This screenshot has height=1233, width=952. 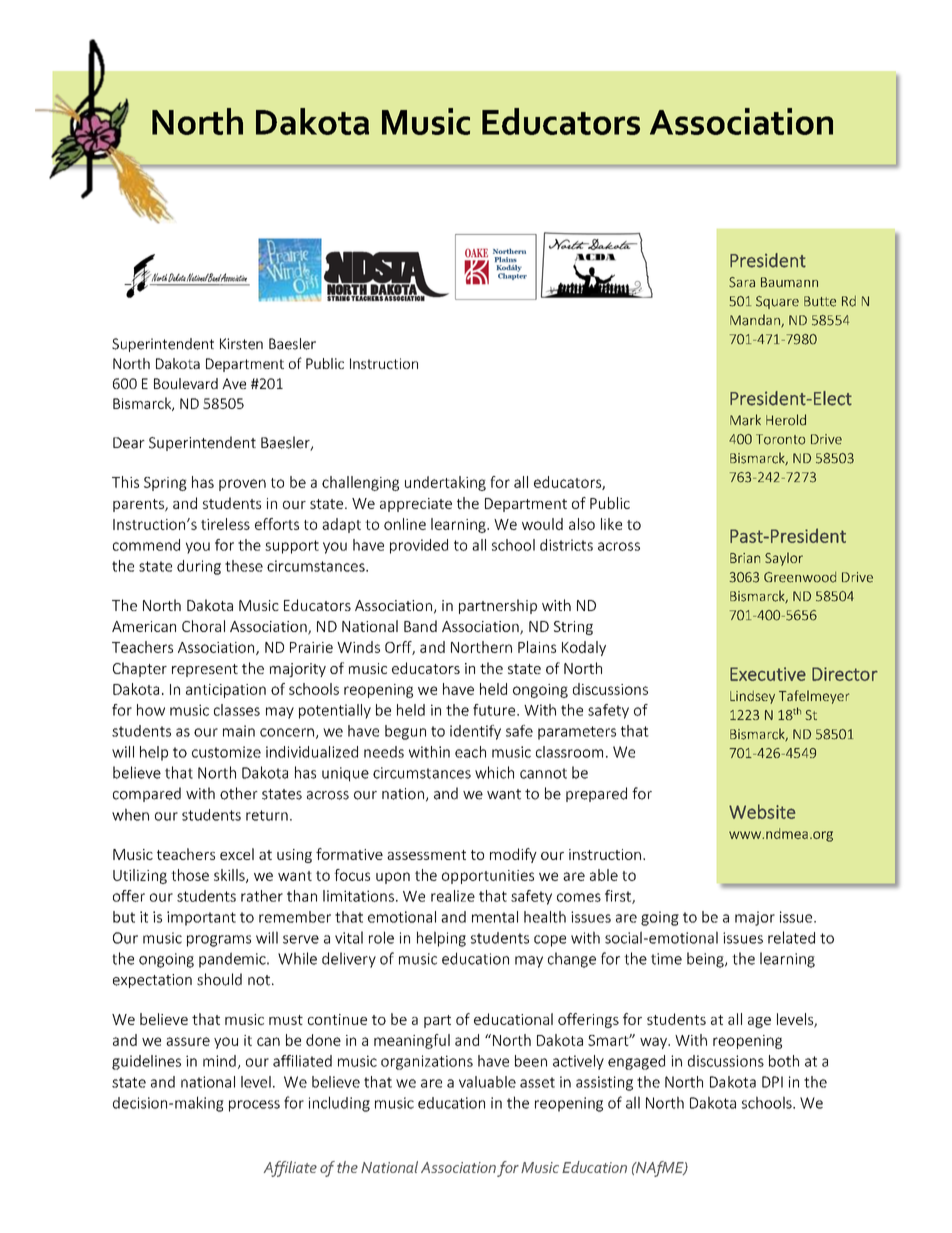 I want to click on Brian, so click(x=745, y=558).
